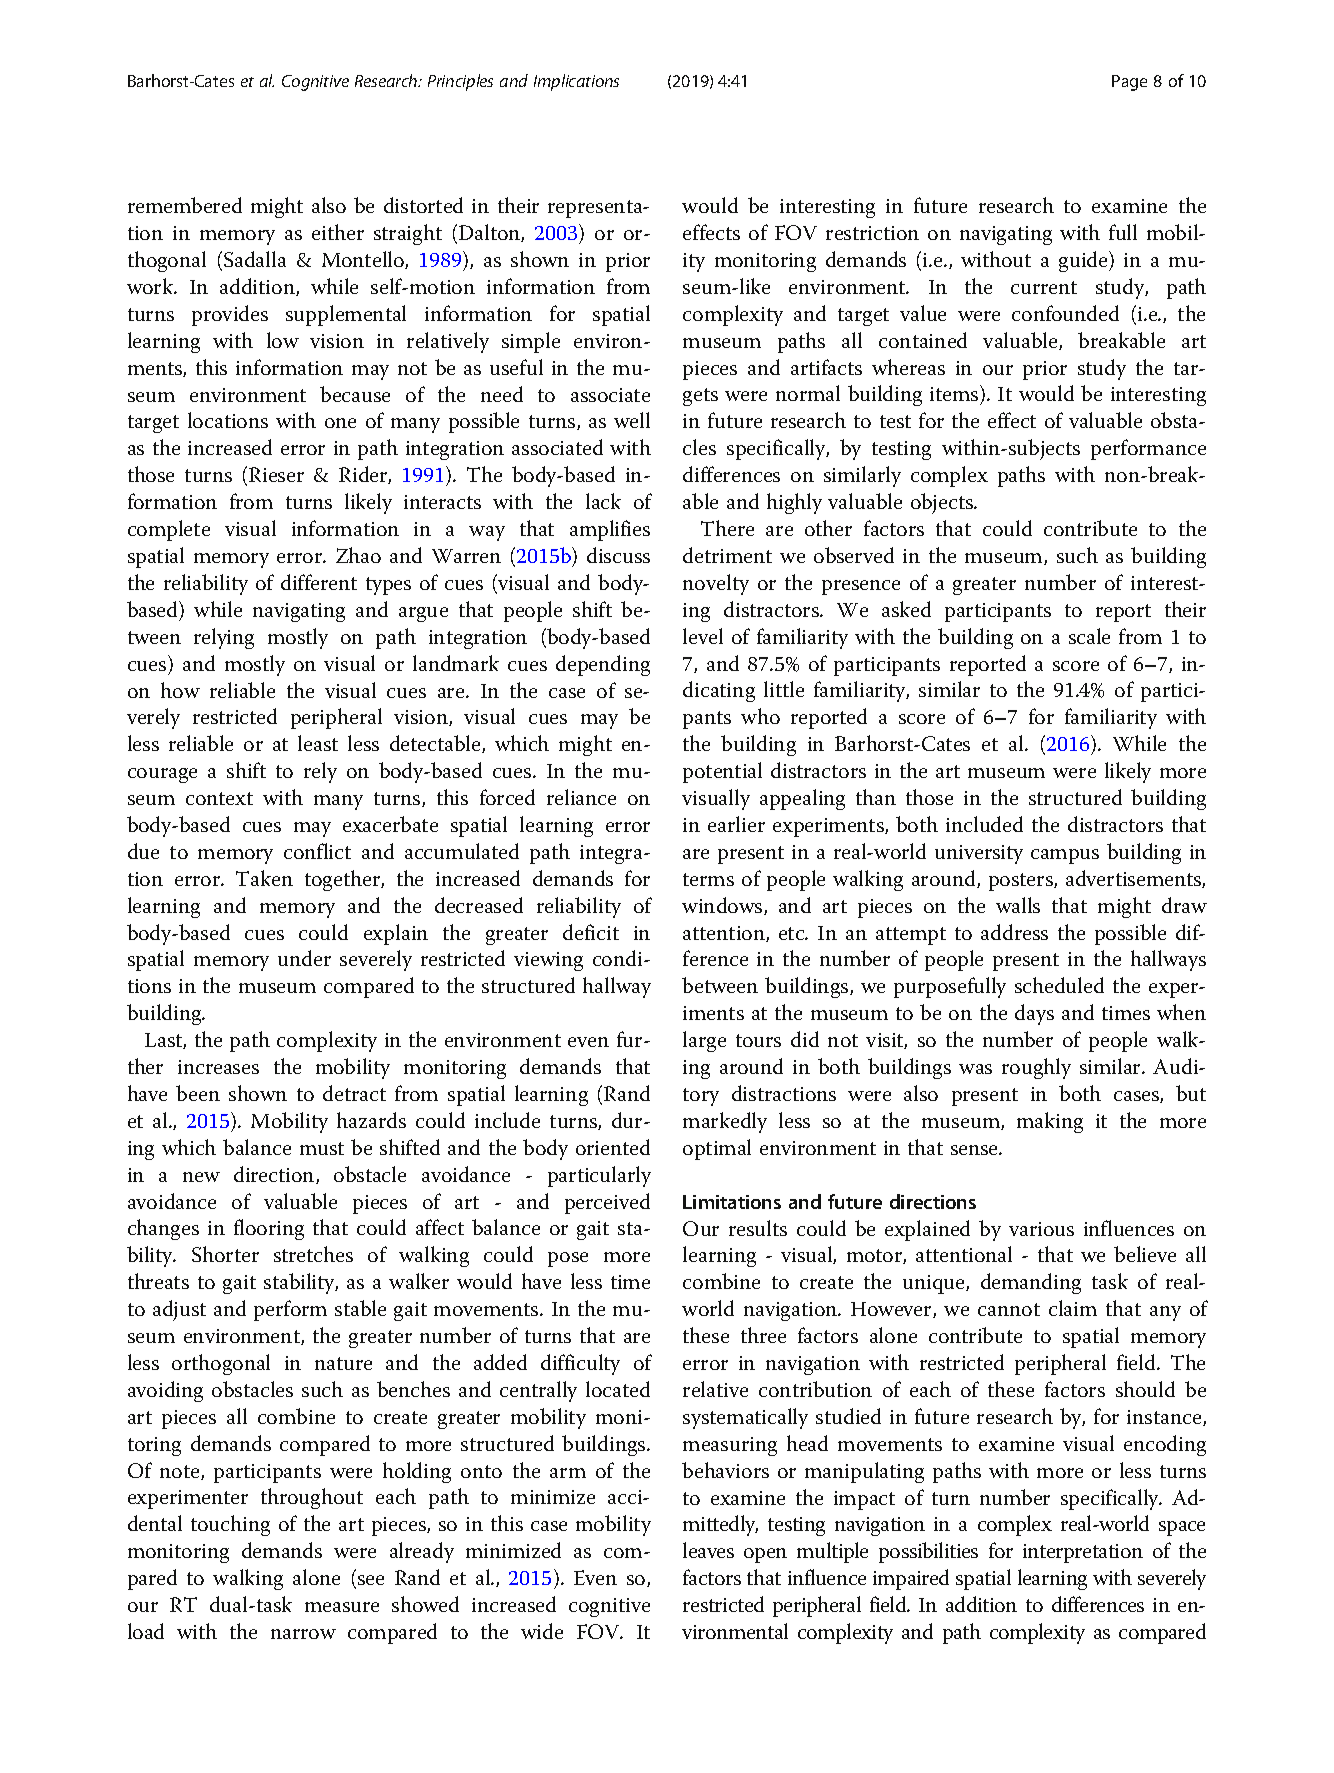  What do you see at coordinates (708, 1550) in the page?
I see `leaves` at bounding box center [708, 1550].
